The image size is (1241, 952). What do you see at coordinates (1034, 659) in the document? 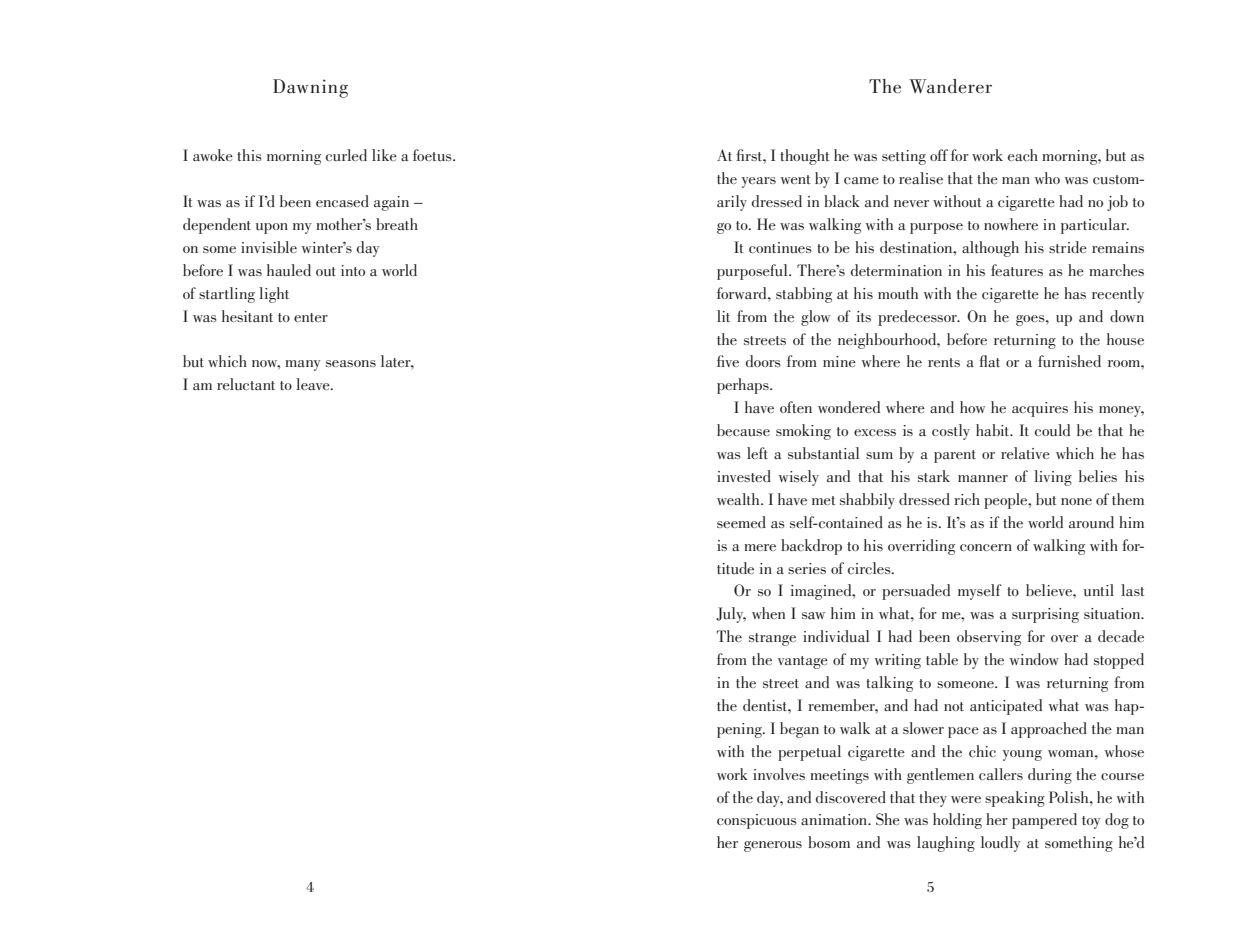
I see `window` at bounding box center [1034, 659].
